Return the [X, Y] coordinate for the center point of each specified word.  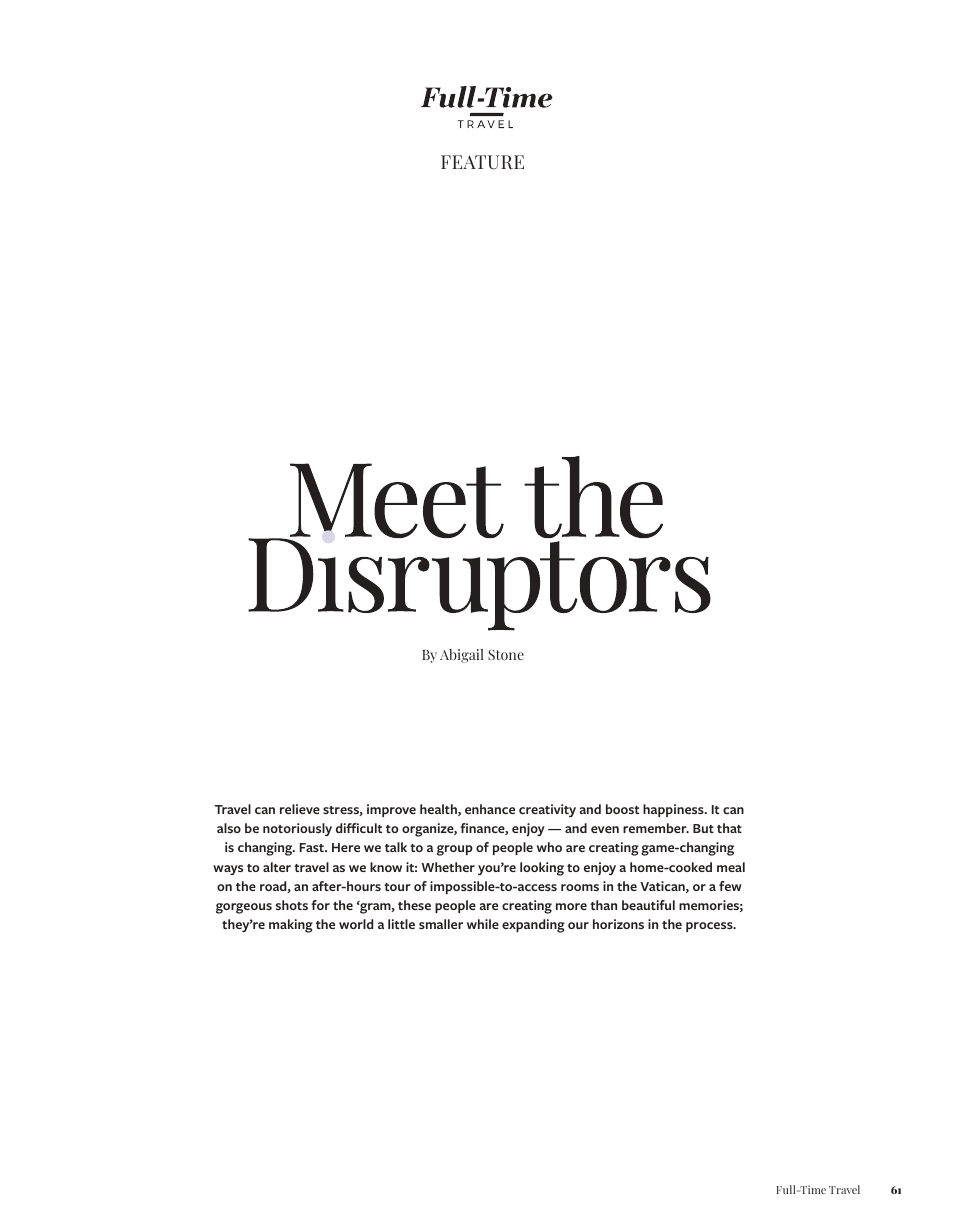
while [483, 924]
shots [292, 905]
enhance [490, 809]
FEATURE [482, 162]
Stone [506, 654]
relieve [300, 809]
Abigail [462, 656]
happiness [674, 810]
